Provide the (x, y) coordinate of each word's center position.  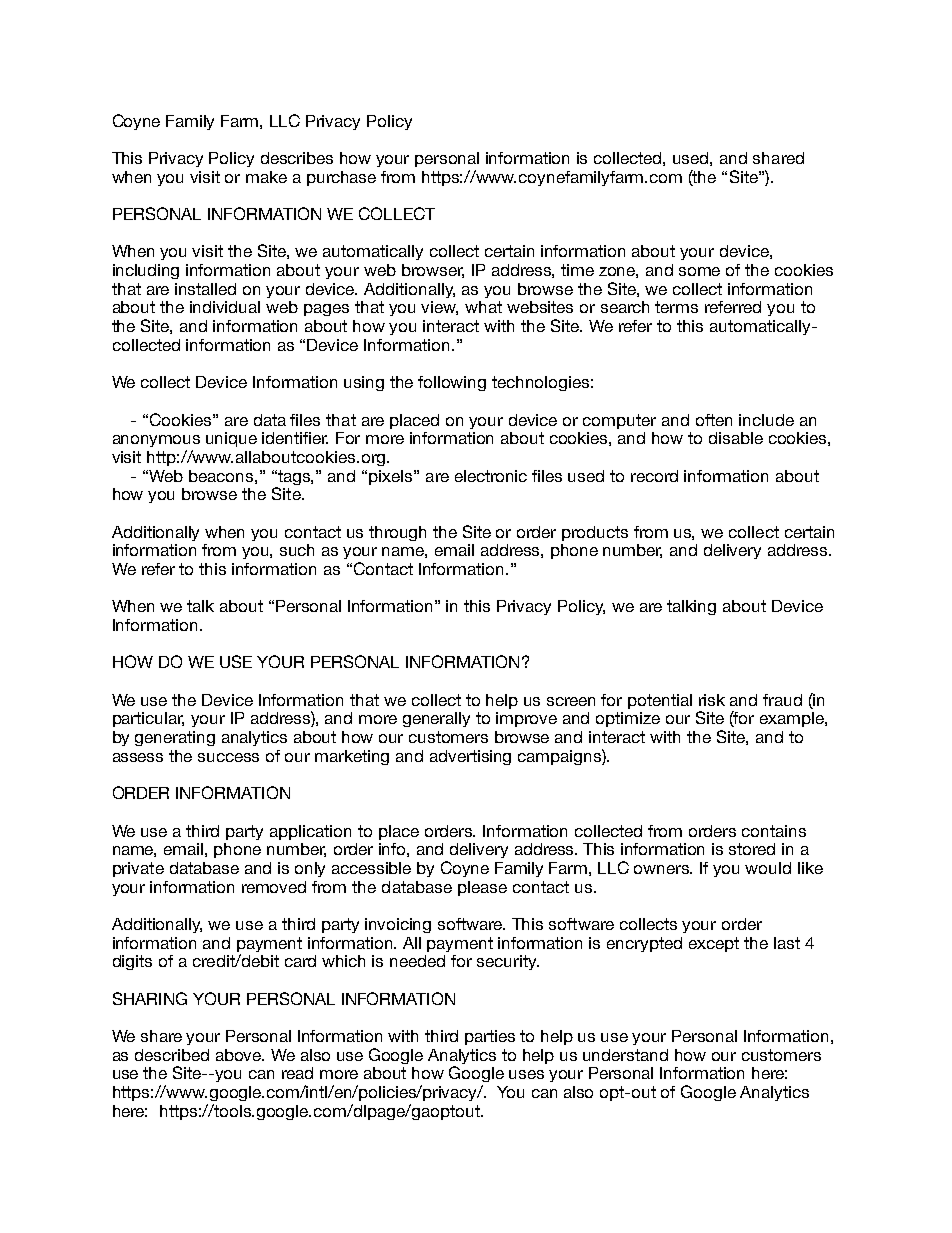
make (266, 177)
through (397, 533)
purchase (341, 178)
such (297, 550)
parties (490, 1037)
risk (712, 700)
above (240, 1055)
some (699, 271)
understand (625, 1055)
